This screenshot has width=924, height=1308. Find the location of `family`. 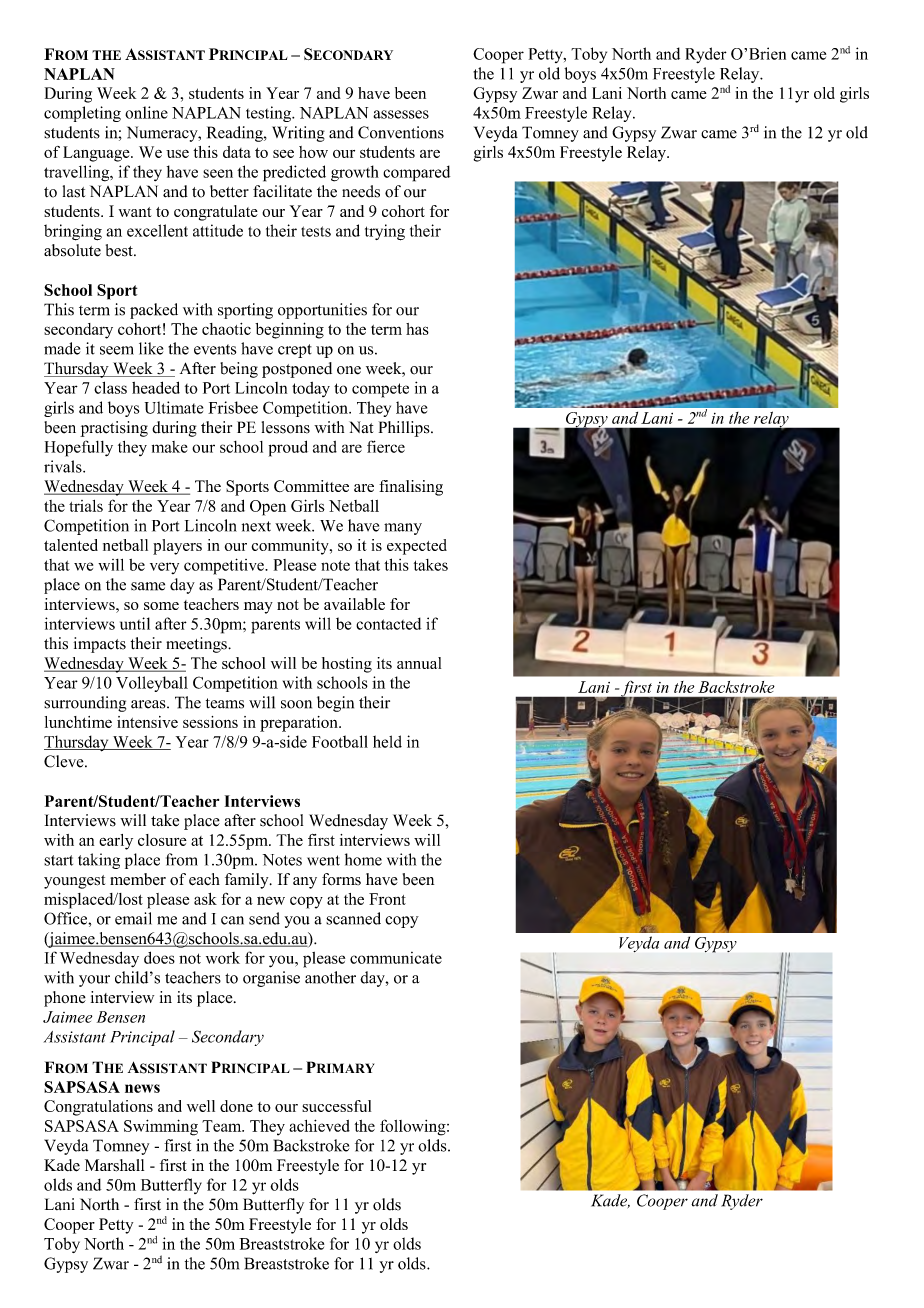

family is located at coordinates (248, 881).
